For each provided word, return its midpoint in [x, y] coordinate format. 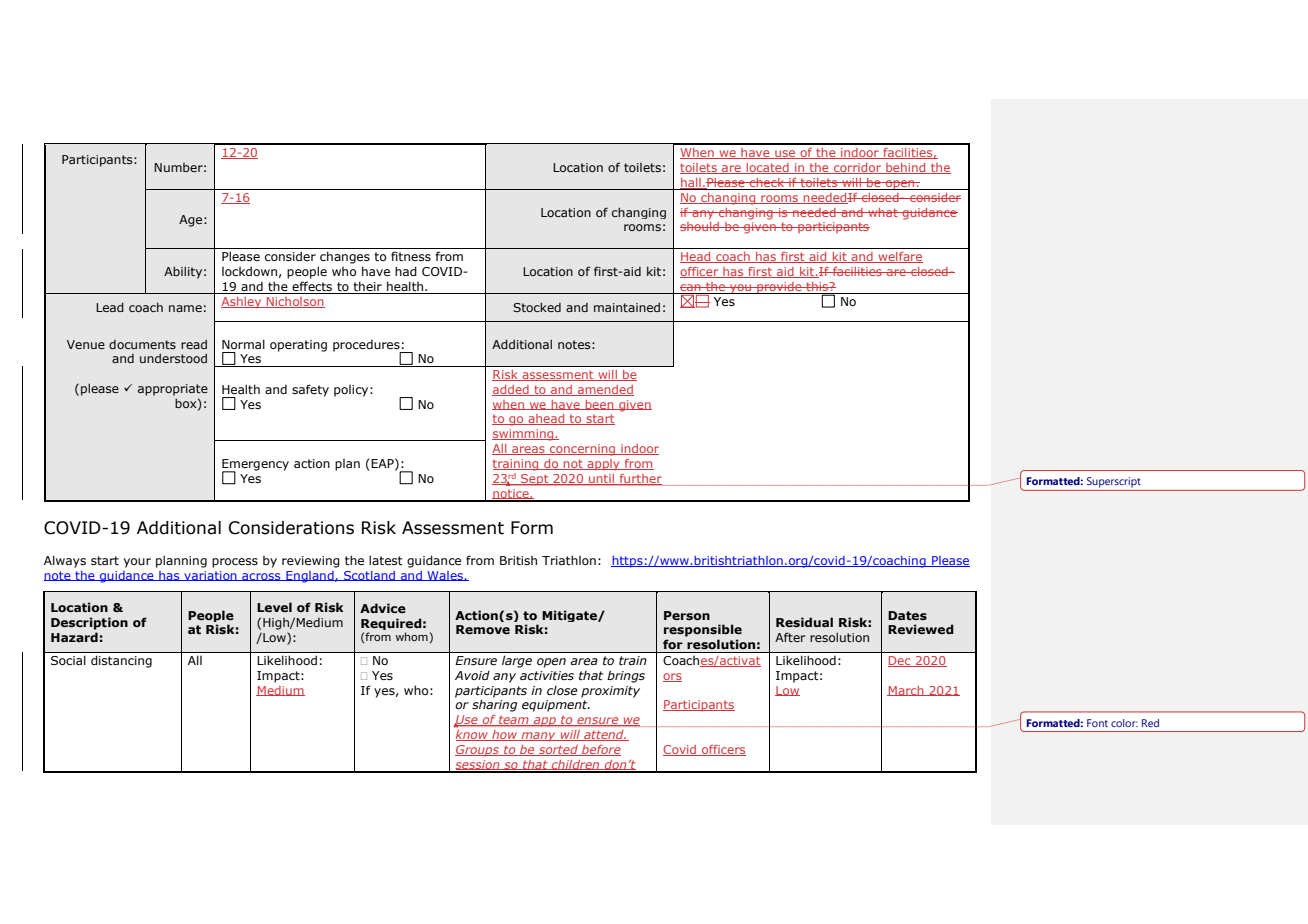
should [701, 226]
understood [173, 358]
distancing [121, 662]
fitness [411, 256]
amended [605, 390]
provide [779, 288]
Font [1097, 723]
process [235, 563]
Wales [445, 576]
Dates [907, 615]
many [538, 737]
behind [906, 168]
